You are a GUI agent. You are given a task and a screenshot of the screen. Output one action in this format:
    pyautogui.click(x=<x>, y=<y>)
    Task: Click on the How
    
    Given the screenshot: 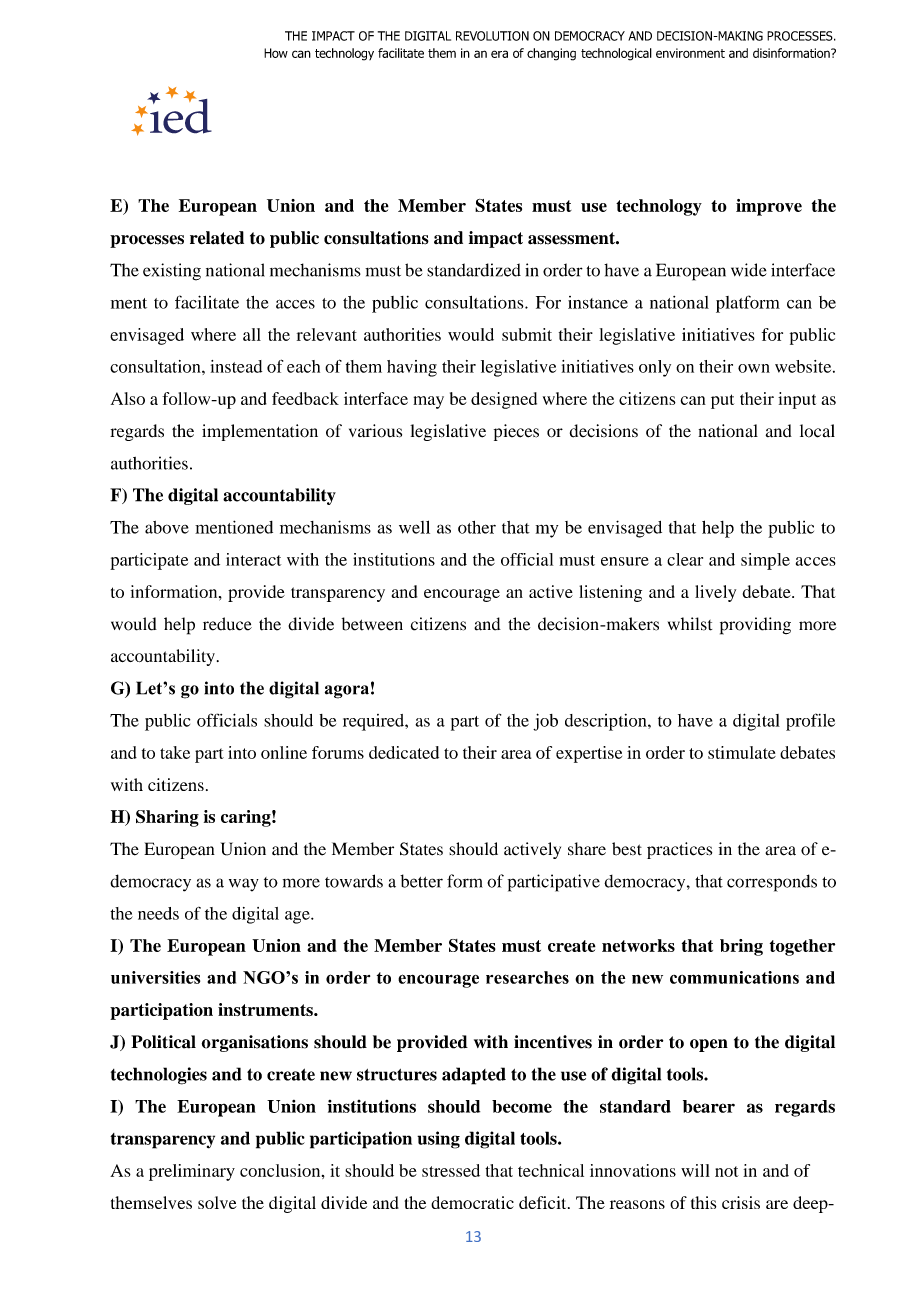 What is the action you would take?
    pyautogui.click(x=276, y=53)
